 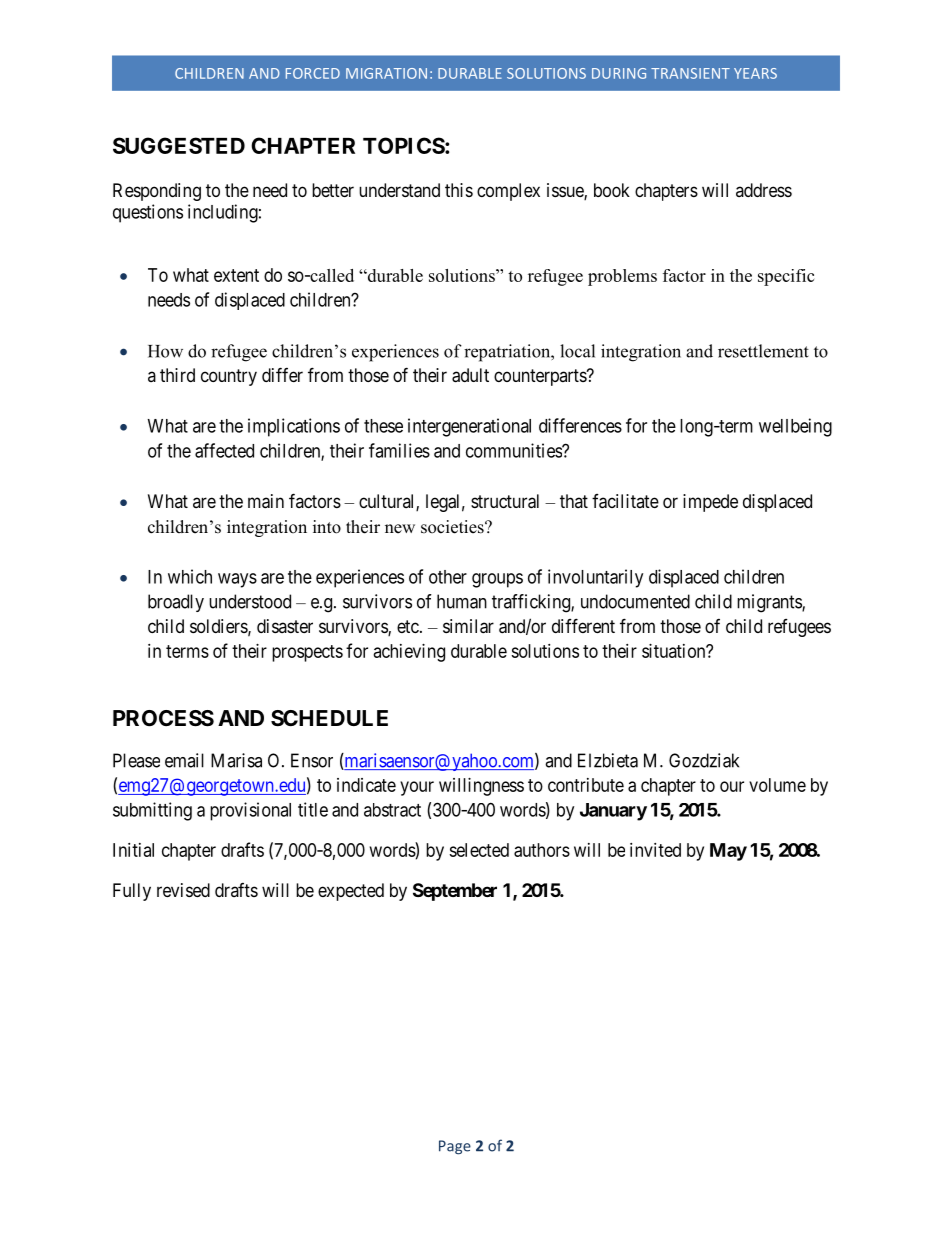 What do you see at coordinates (462, 601) in the screenshot?
I see `human` at bounding box center [462, 601].
